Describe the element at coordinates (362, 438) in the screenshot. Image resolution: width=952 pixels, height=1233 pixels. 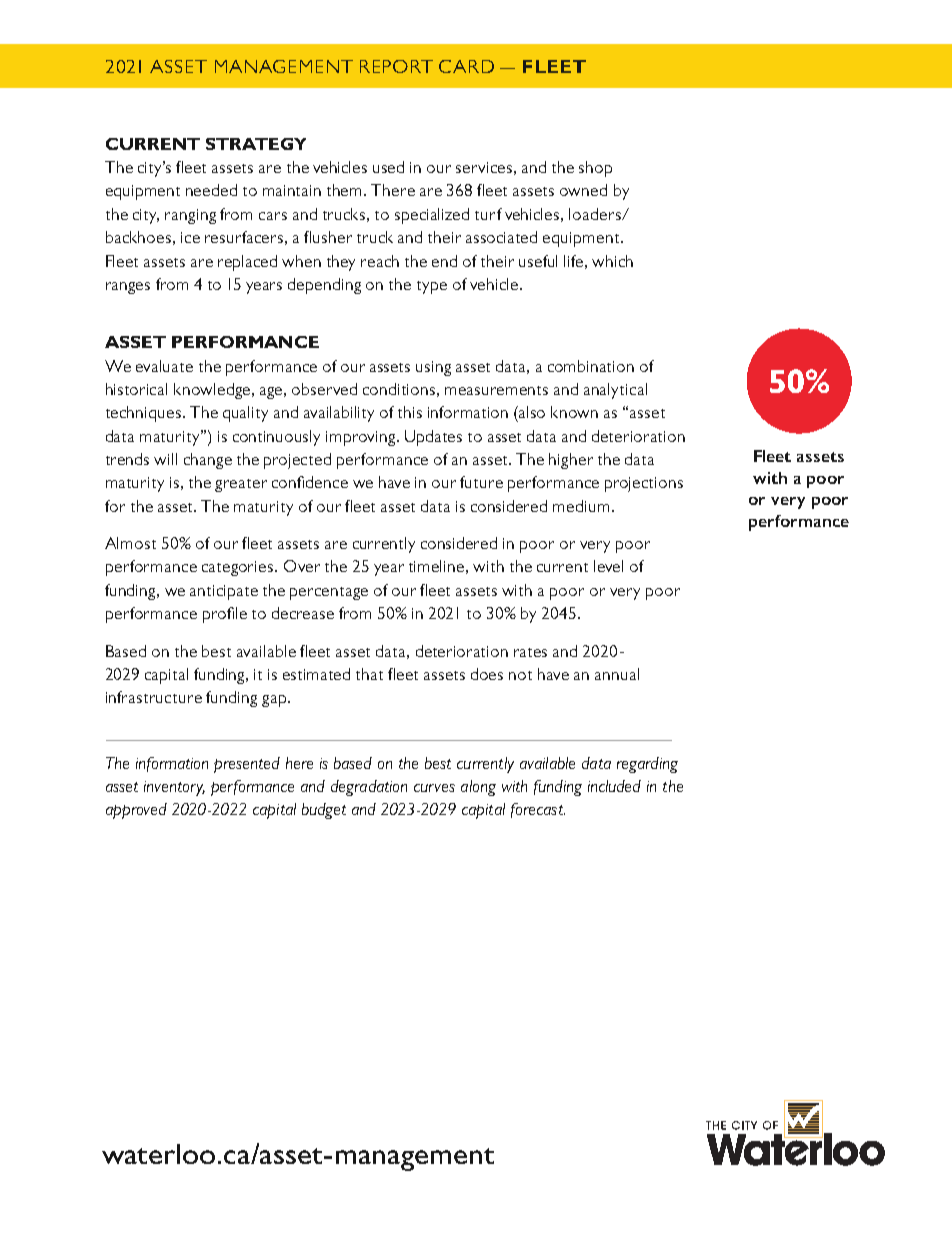
I see `improving` at that location.
